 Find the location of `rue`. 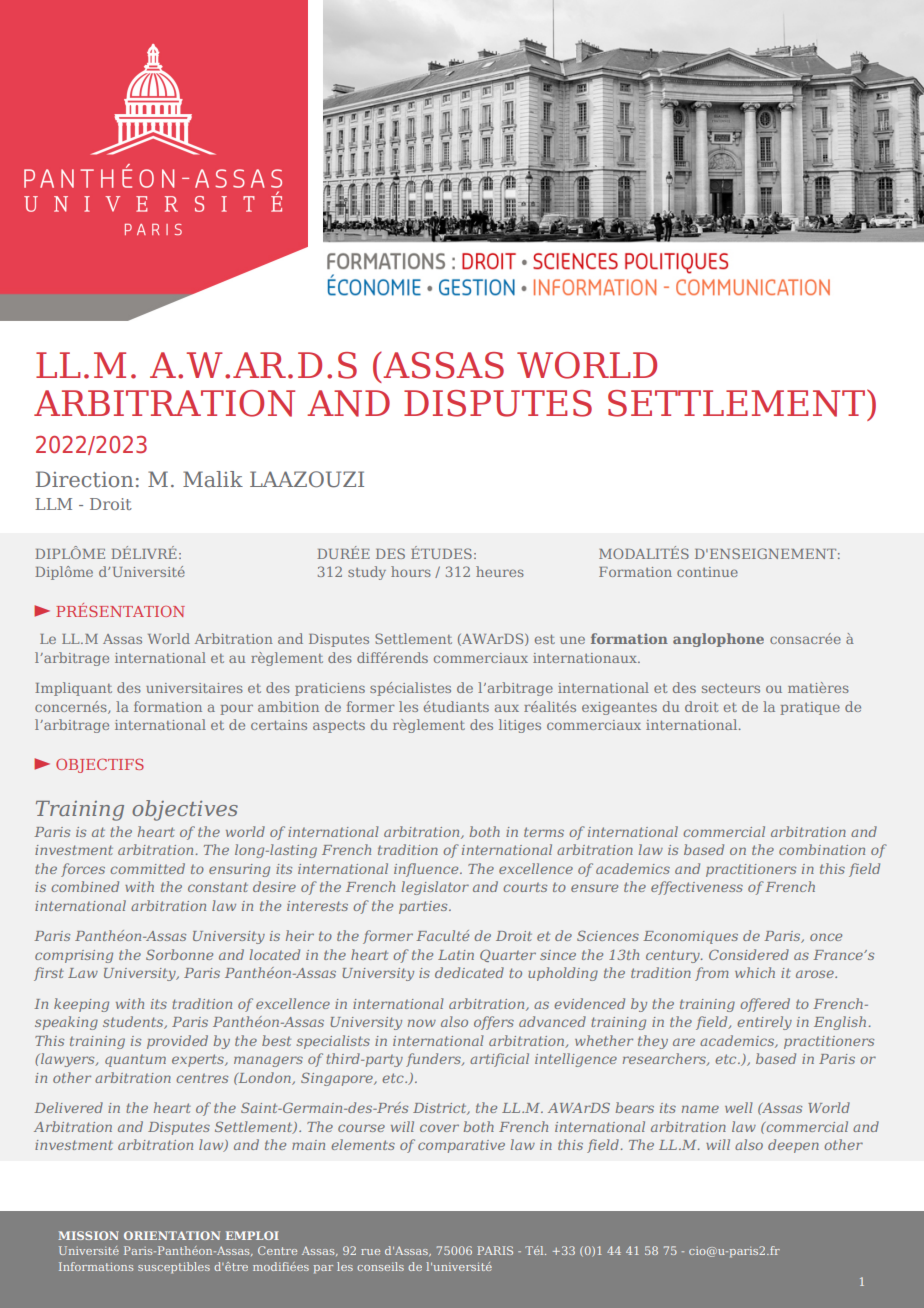

rue is located at coordinates (370, 1252).
